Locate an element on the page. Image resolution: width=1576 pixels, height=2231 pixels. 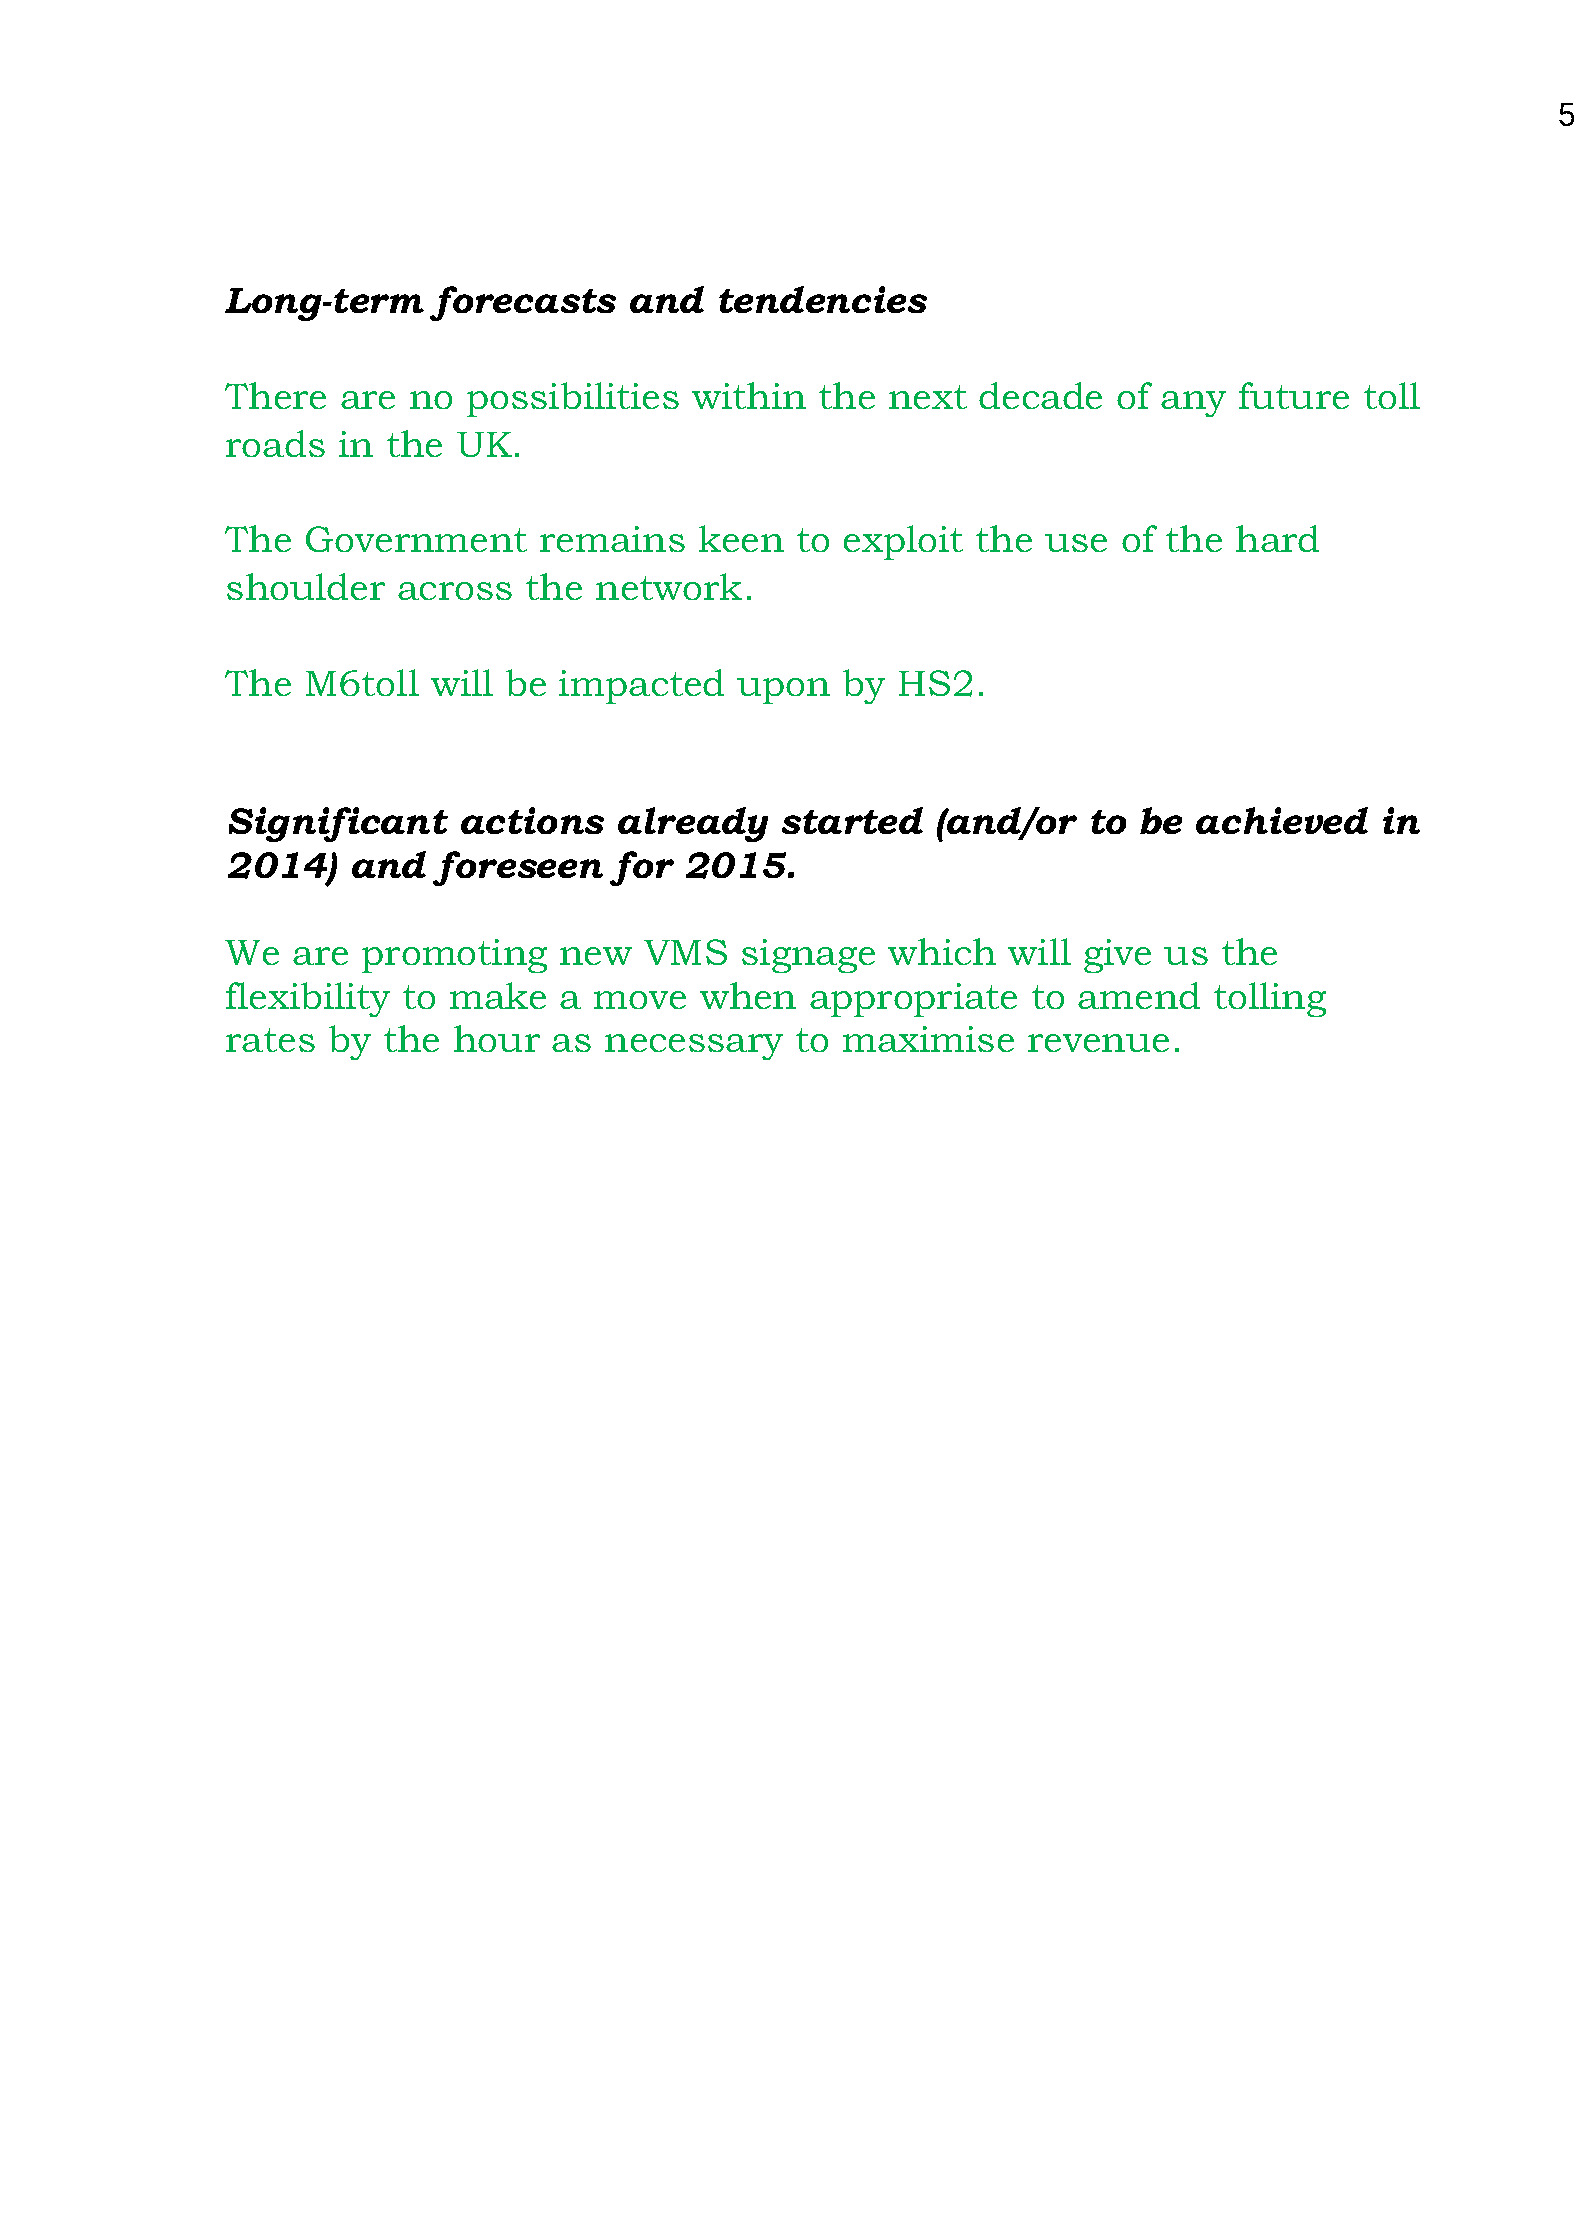
flexibility is located at coordinates (308, 999).
